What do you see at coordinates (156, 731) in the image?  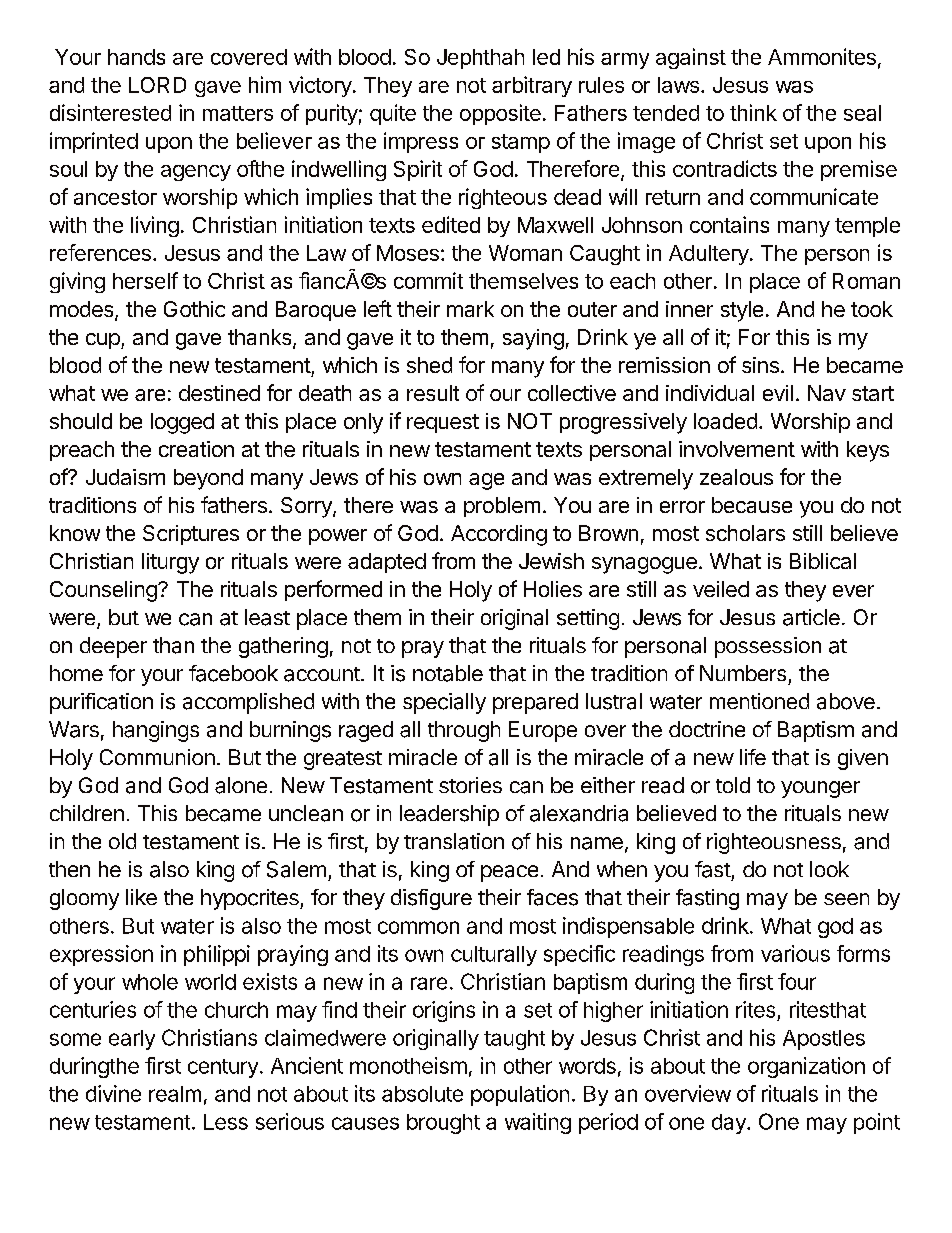 I see `hangings` at bounding box center [156, 731].
